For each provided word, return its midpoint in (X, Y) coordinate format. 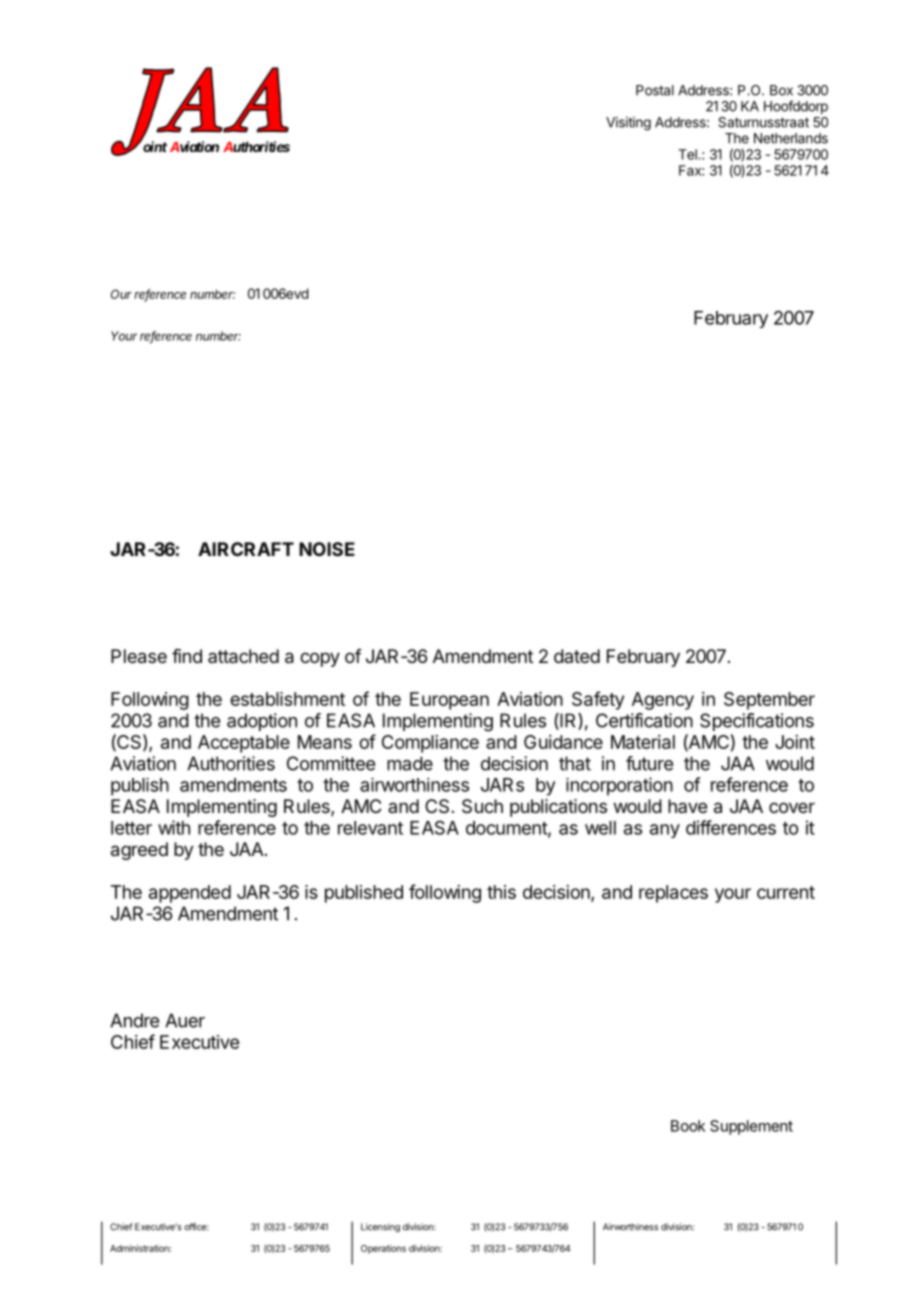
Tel (688, 154)
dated (577, 656)
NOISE (327, 549)
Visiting (628, 124)
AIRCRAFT (246, 549)
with (174, 827)
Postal (655, 90)
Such (482, 806)
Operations (383, 1249)
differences (731, 827)
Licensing (380, 1228)
